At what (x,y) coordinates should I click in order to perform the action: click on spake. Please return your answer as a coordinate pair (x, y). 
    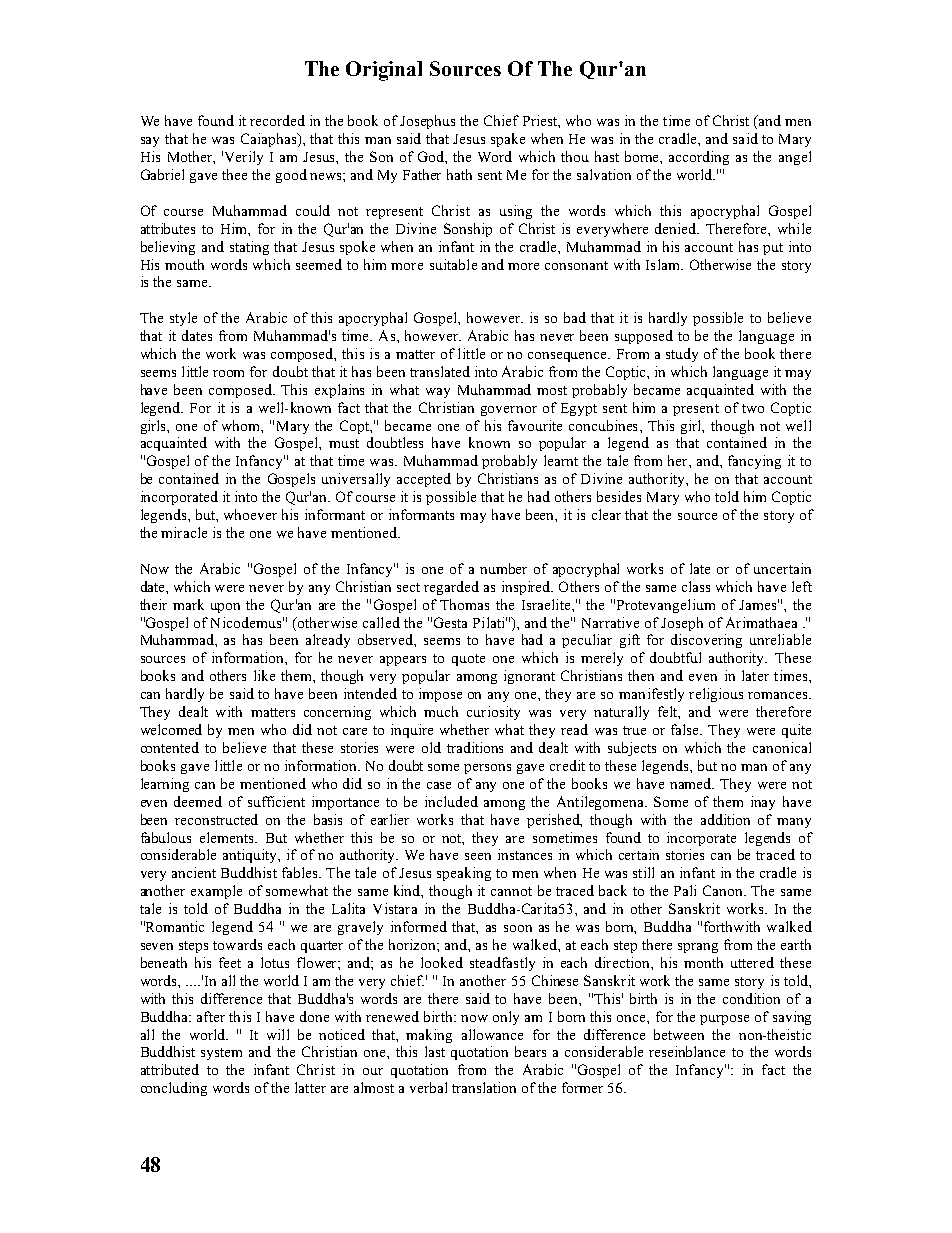
    Looking at the image, I should click on (508, 140).
